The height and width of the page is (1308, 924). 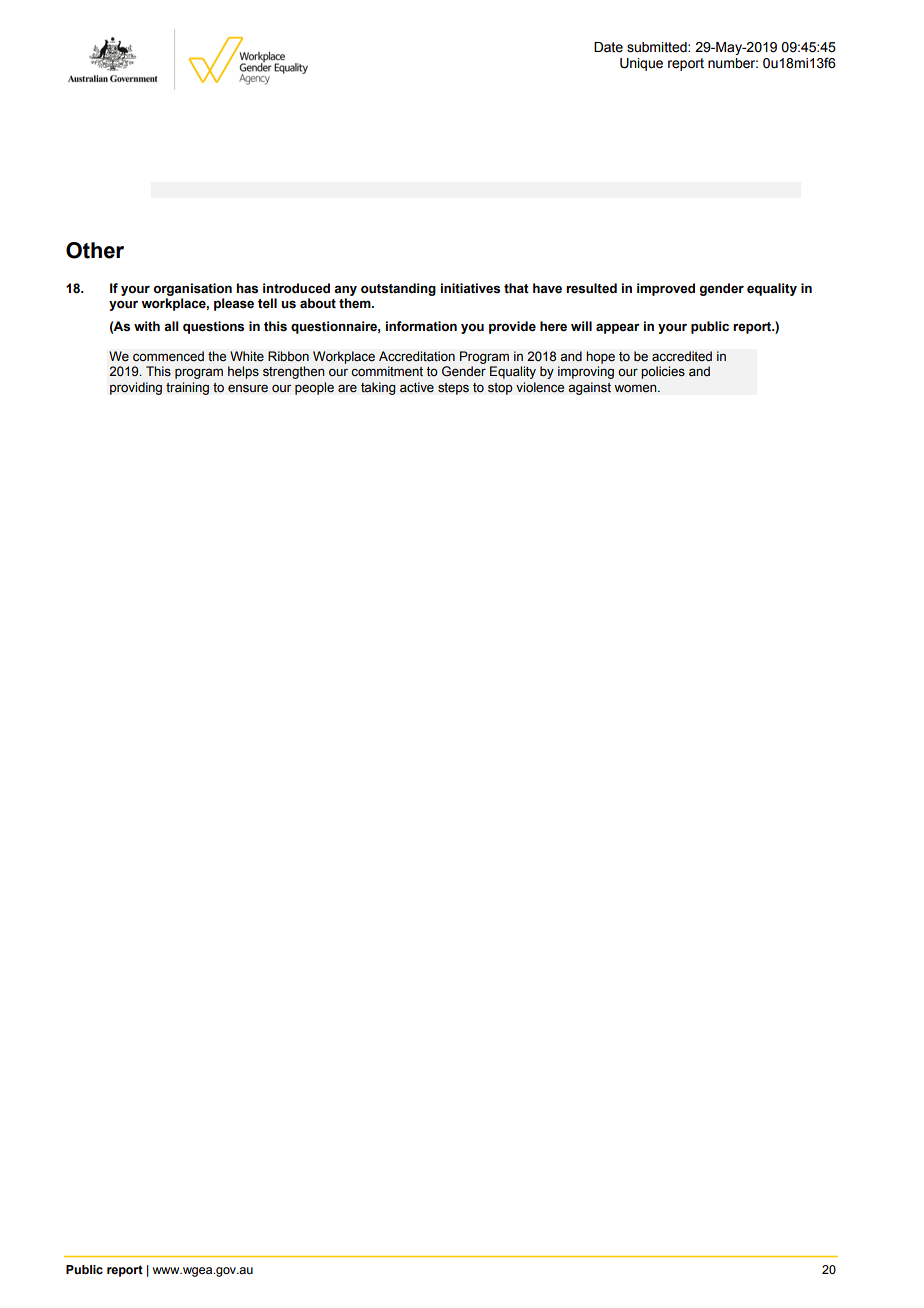 What do you see at coordinates (666, 289) in the page?
I see `improved` at bounding box center [666, 289].
